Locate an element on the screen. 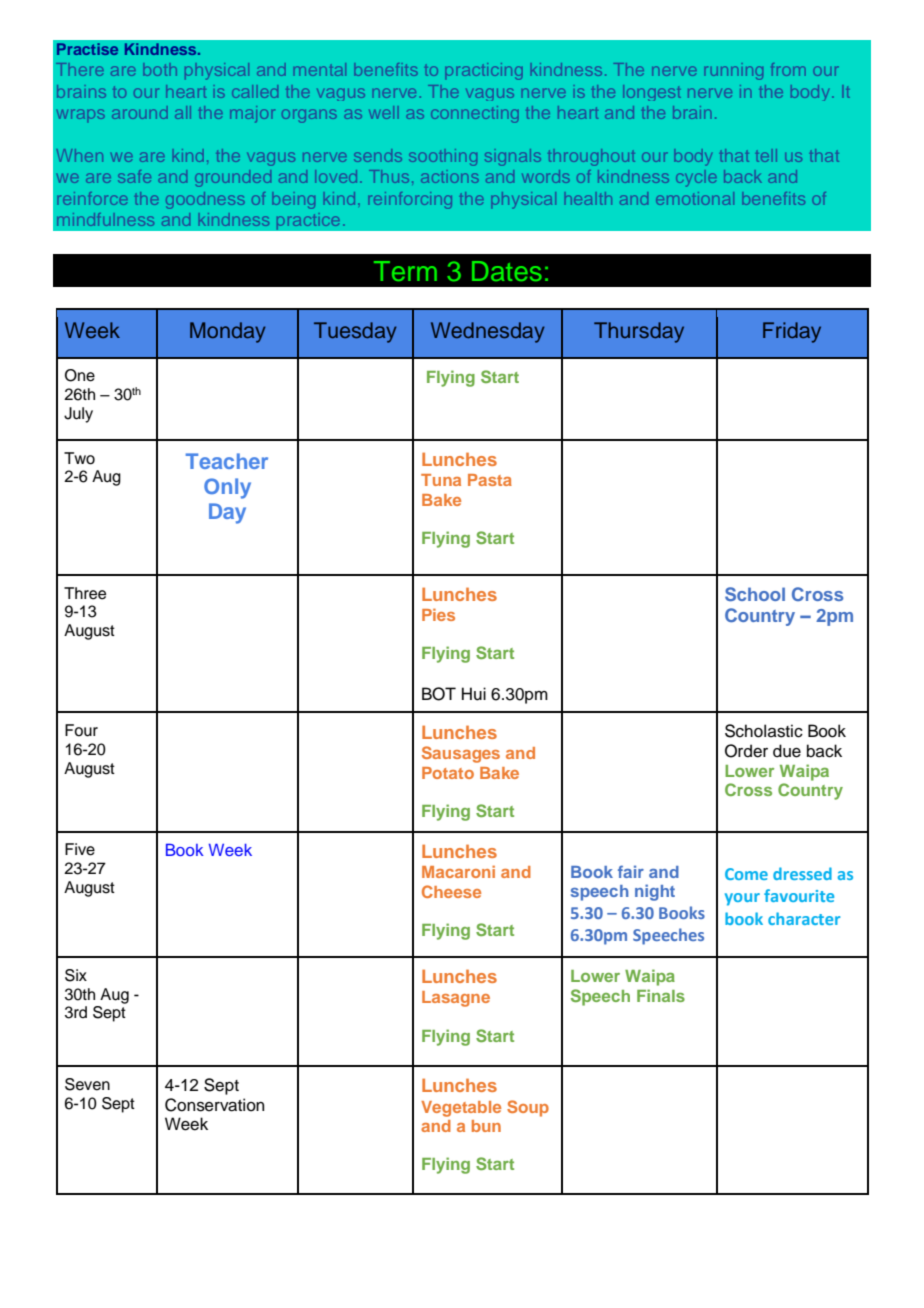 The height and width of the screenshot is (1308, 924). Monday is located at coordinates (228, 332).
